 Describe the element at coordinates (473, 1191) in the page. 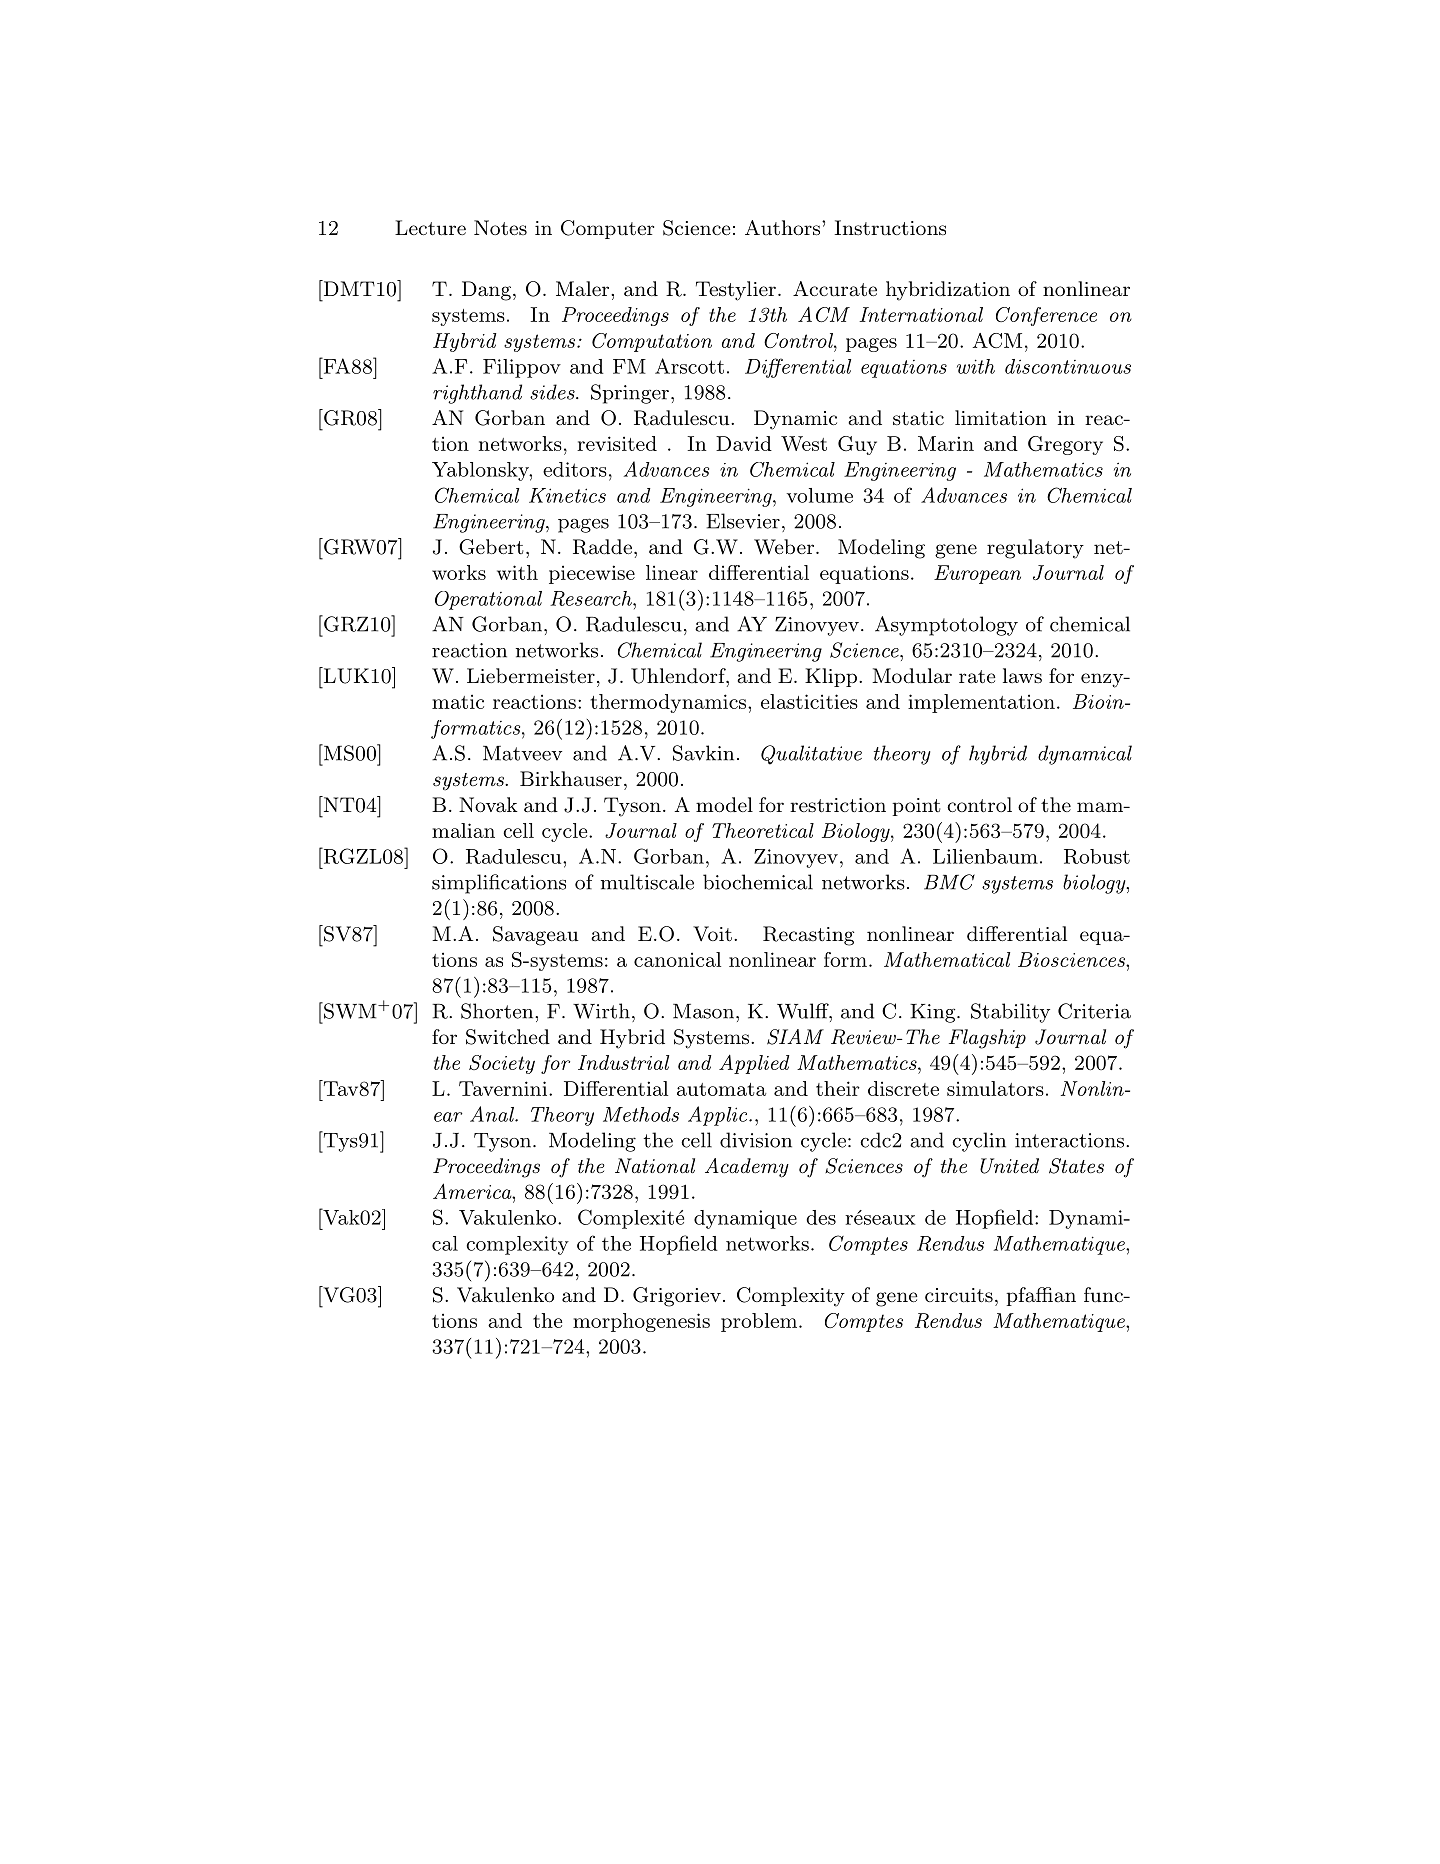

I see `America` at that location.
